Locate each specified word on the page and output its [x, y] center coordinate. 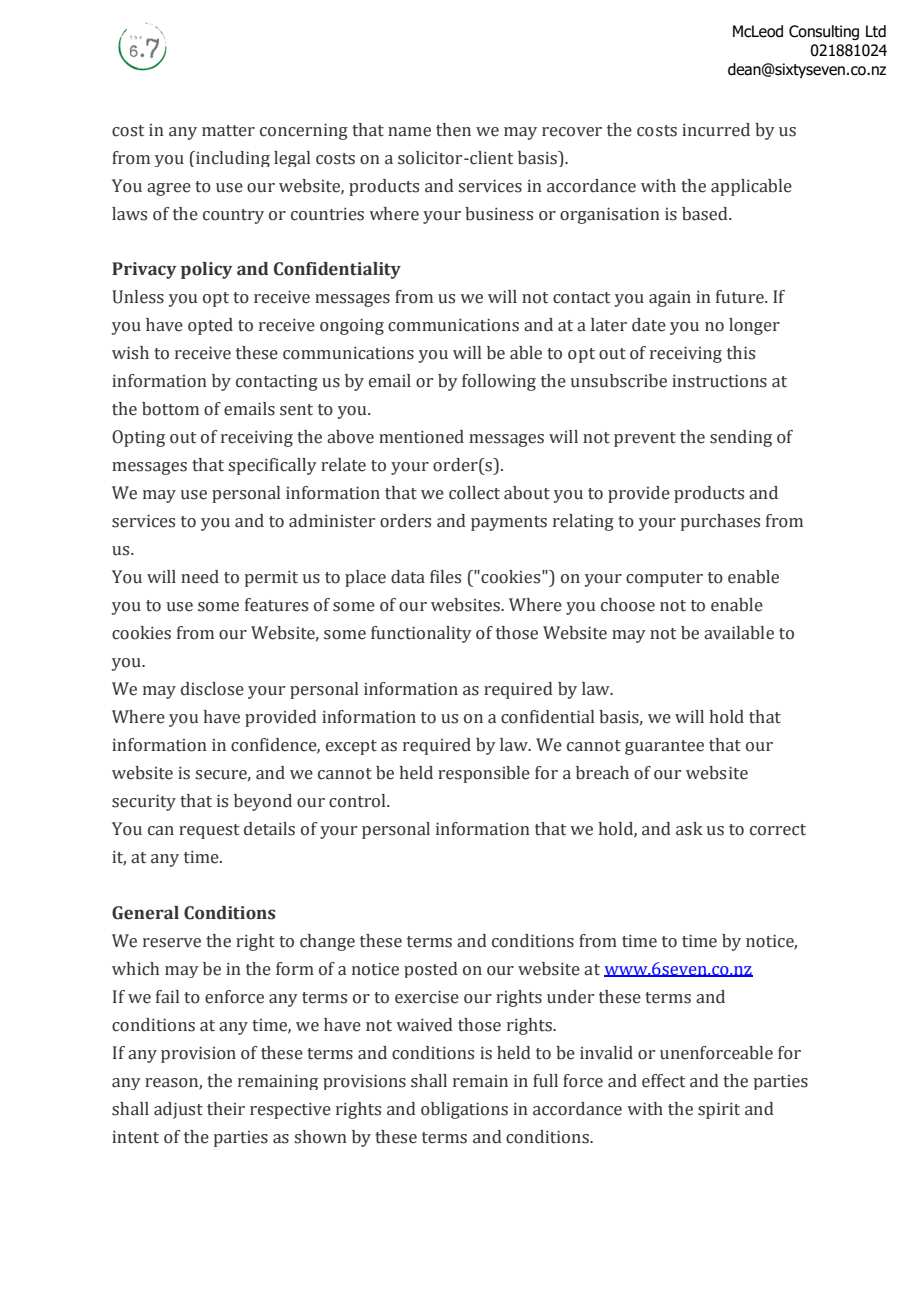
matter [228, 131]
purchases [720, 522]
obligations [464, 1110]
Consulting [824, 32]
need [200, 577]
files [445, 577]
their [226, 1109]
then [453, 130]
